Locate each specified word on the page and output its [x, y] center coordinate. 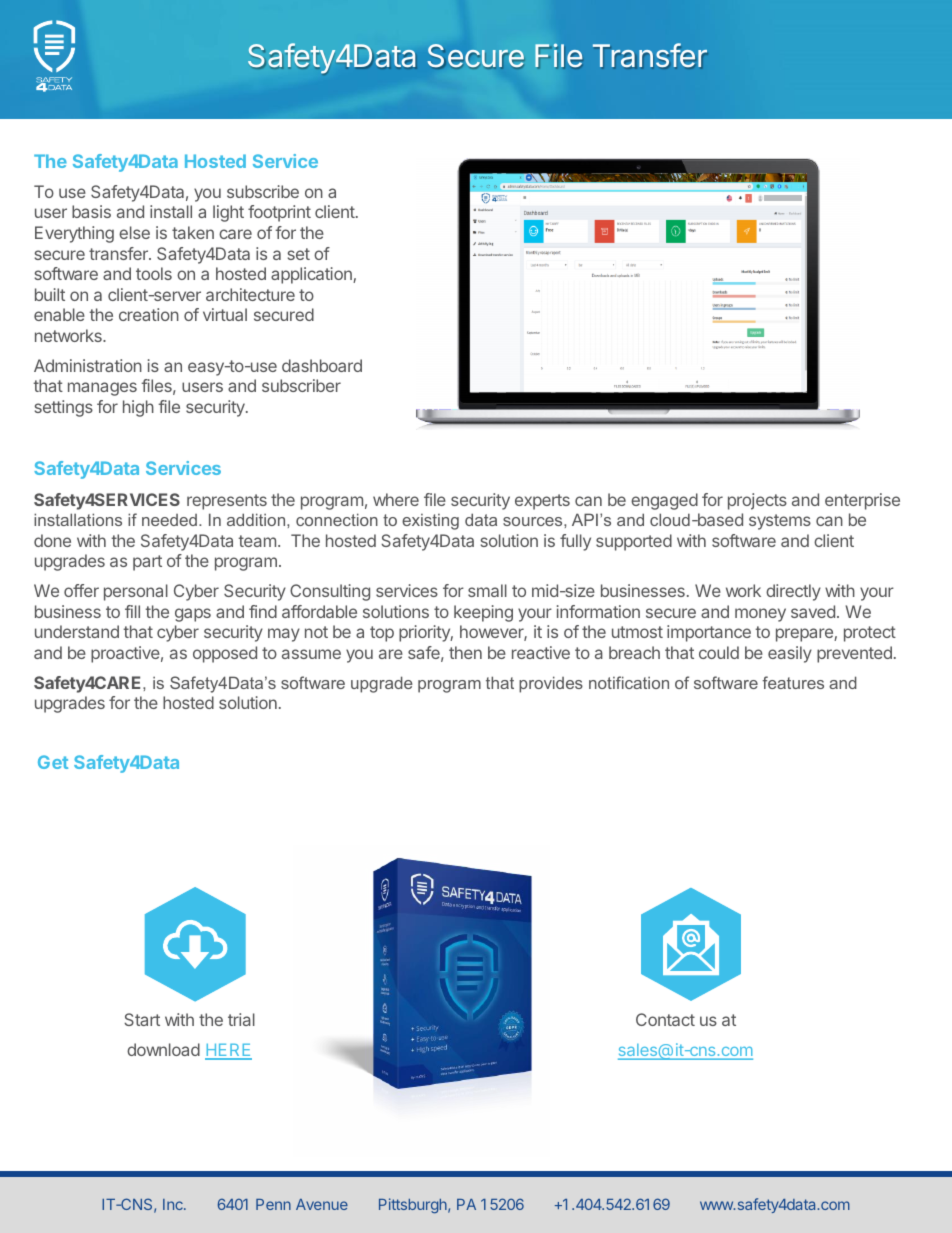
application [312, 275]
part [147, 563]
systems [780, 522]
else [134, 232]
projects [757, 501]
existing [430, 522]
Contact [665, 1019]
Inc [174, 1204]
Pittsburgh [414, 1205]
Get [53, 762]
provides [551, 684]
